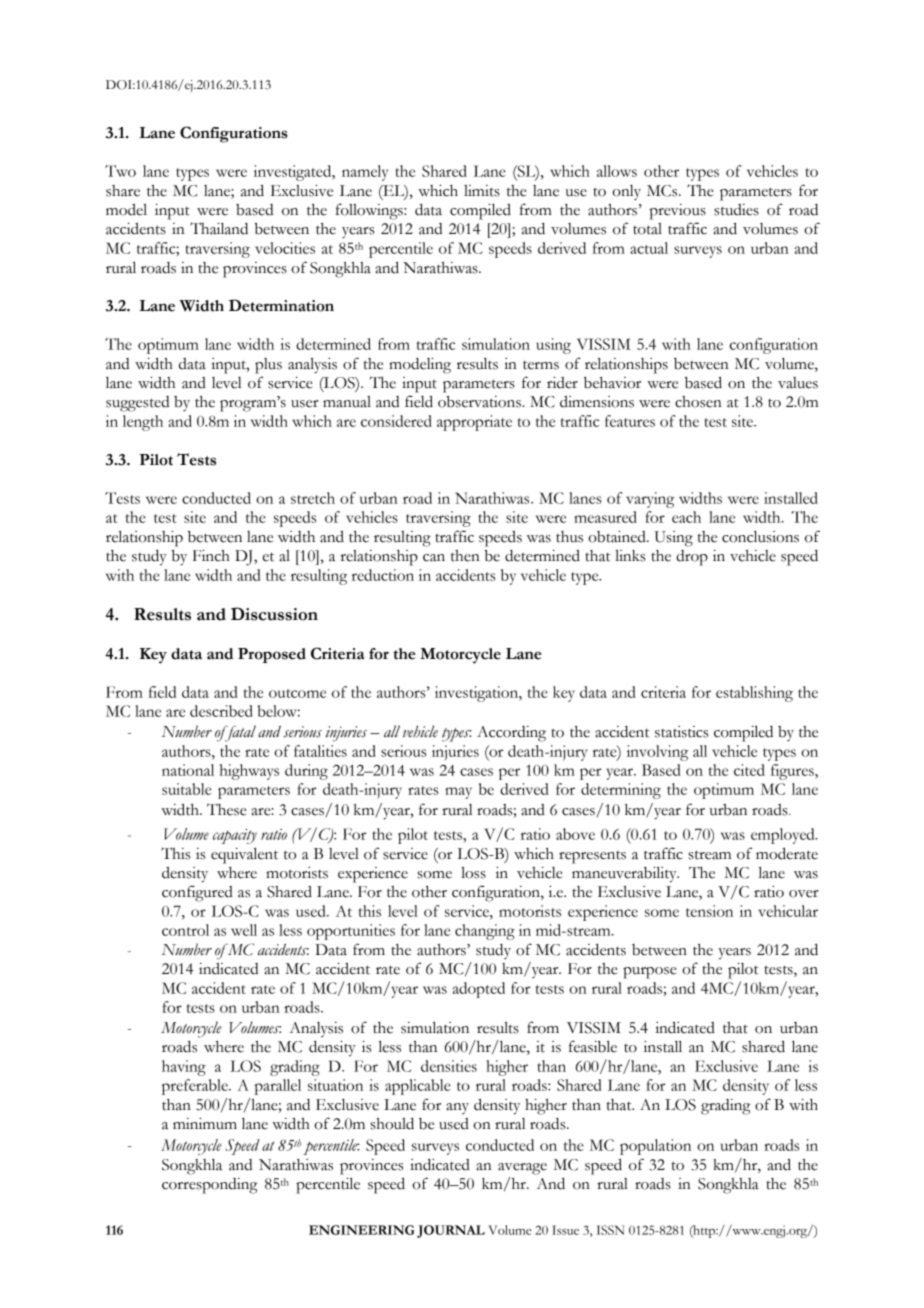  What do you see at coordinates (143, 423) in the document?
I see `length` at bounding box center [143, 423].
